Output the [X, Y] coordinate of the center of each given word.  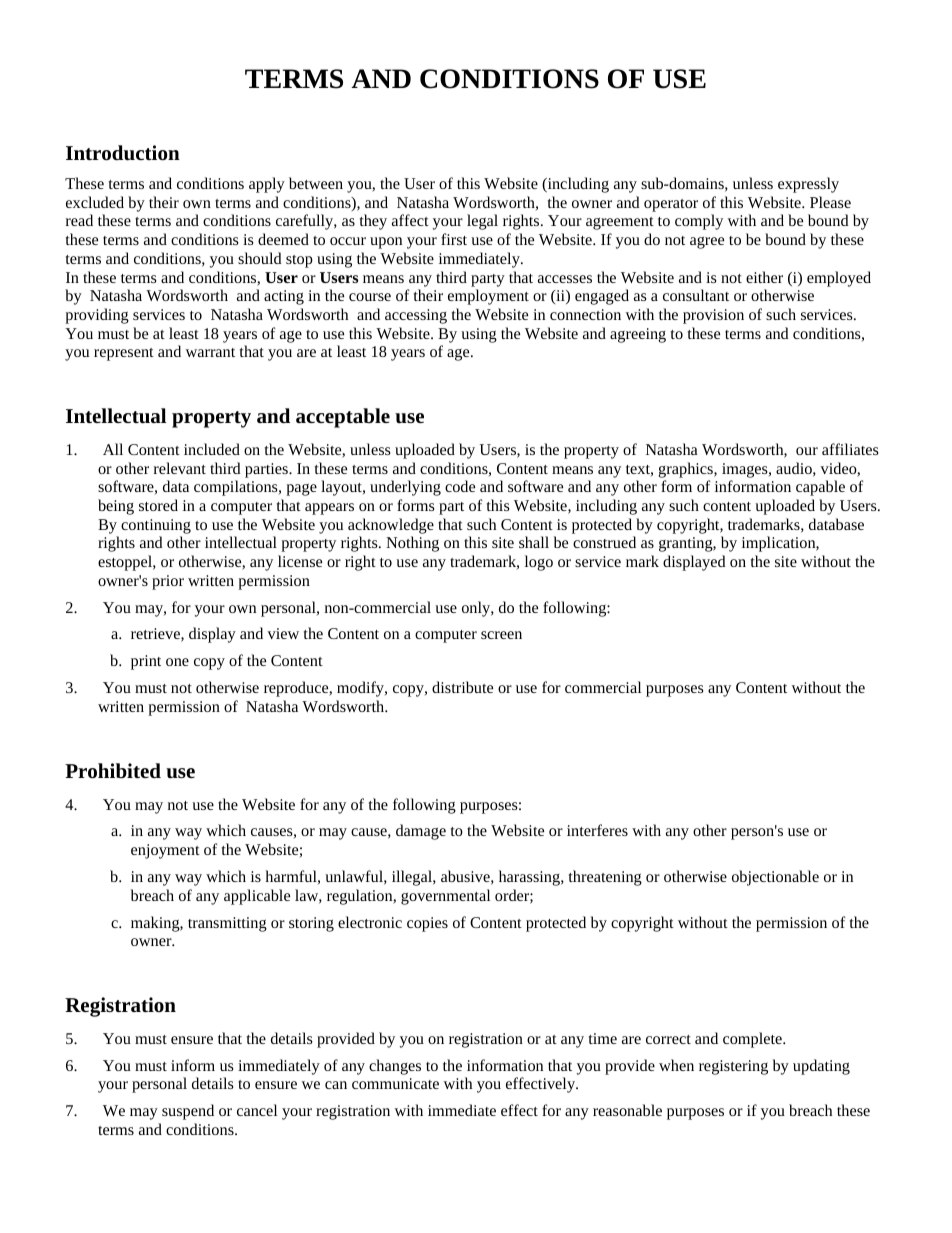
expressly [808, 185]
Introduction [123, 153]
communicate [395, 1083]
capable [820, 488]
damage [421, 832]
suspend [188, 1112]
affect [410, 220]
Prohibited [113, 770]
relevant [180, 468]
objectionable [775, 878]
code [460, 486]
